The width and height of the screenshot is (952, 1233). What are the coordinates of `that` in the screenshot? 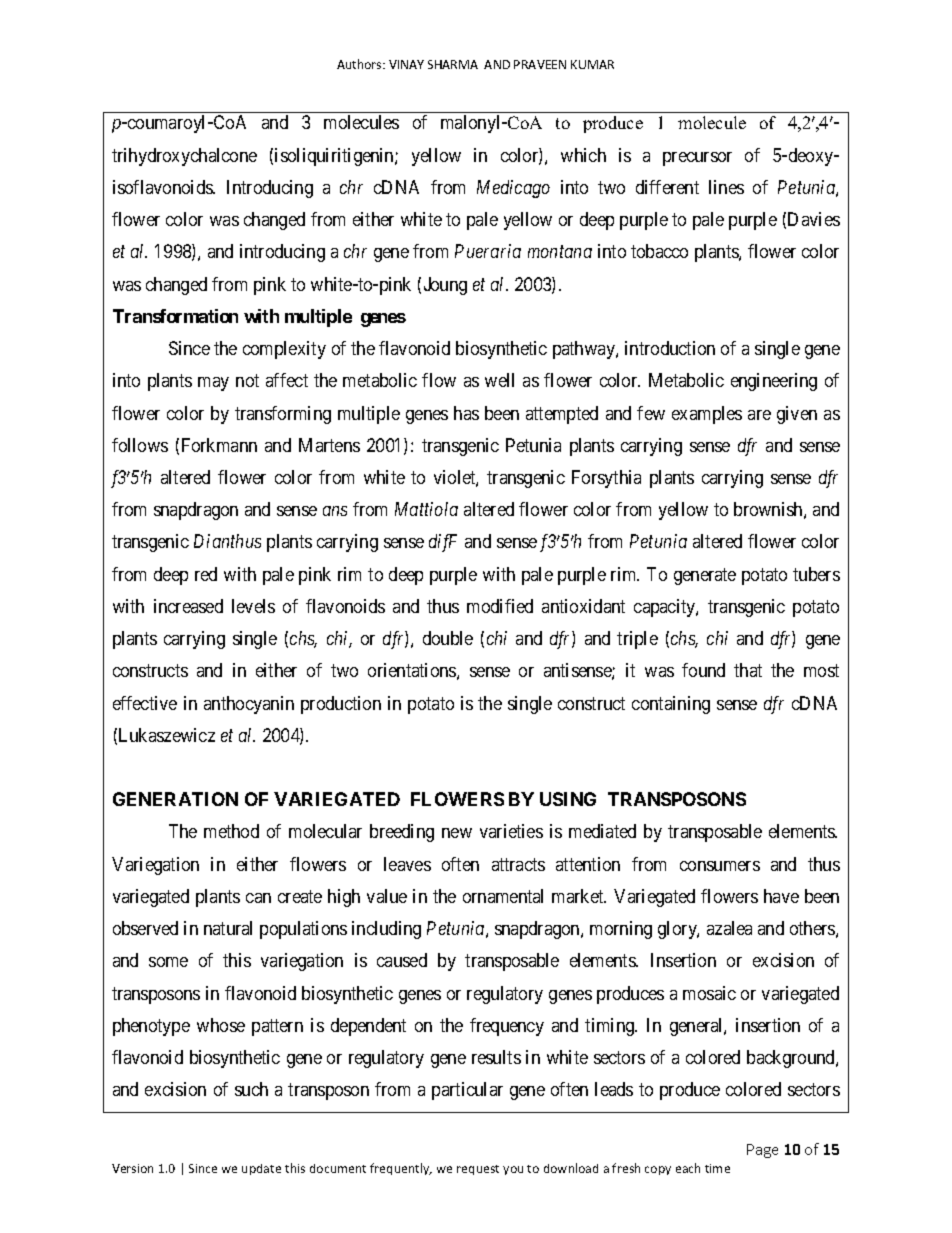 It's located at (748, 670).
